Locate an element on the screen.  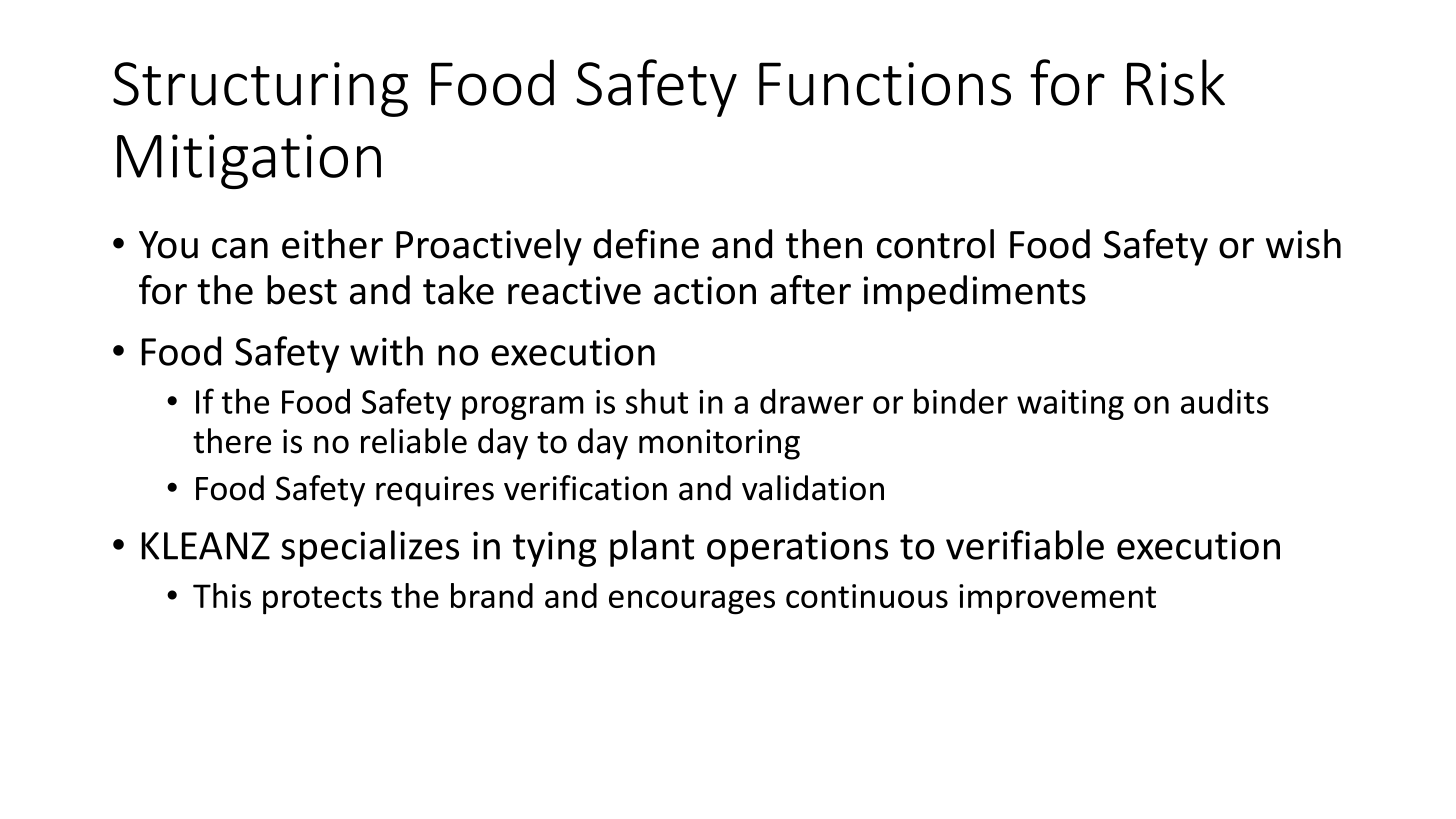
Risk is located at coordinates (1176, 82).
